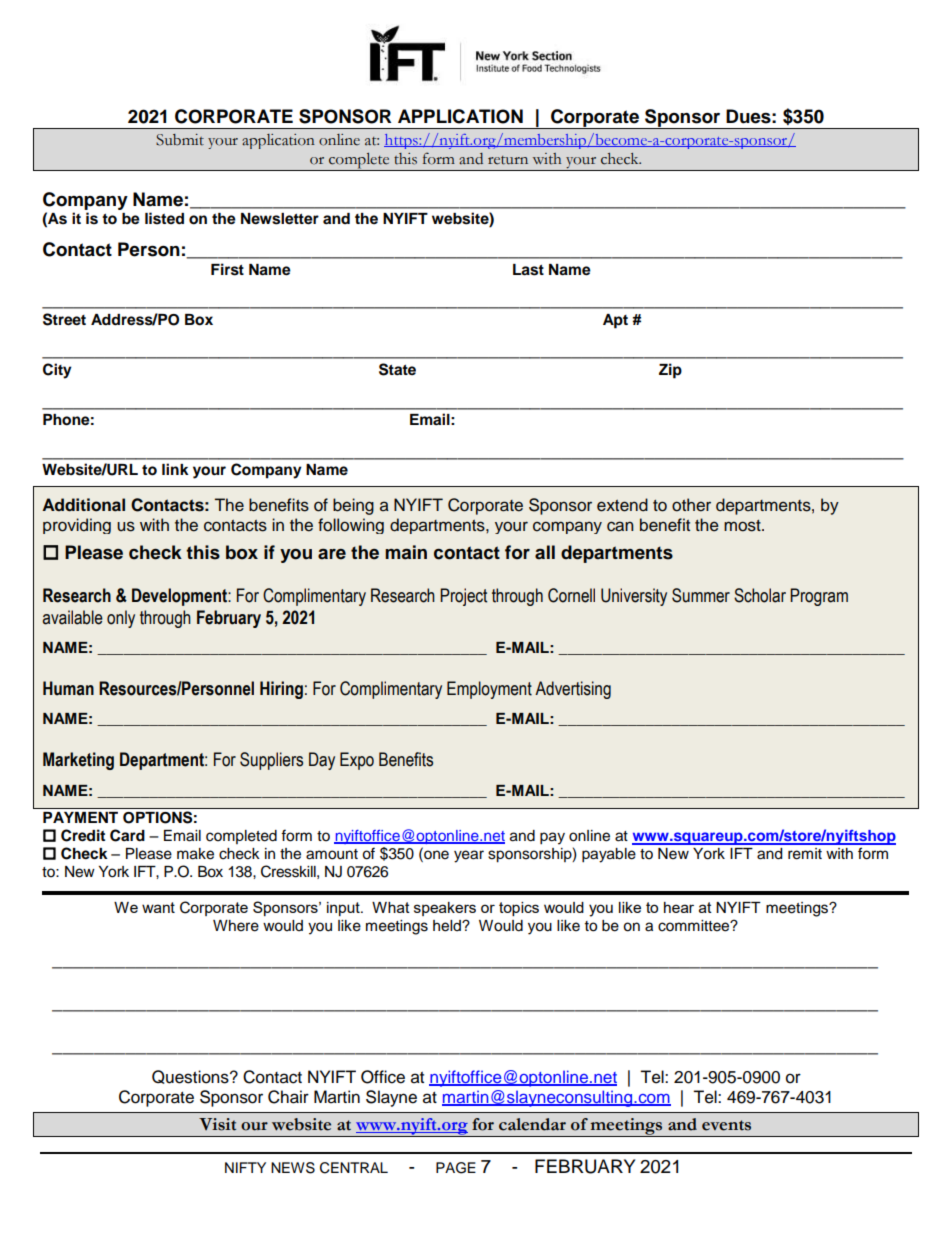 This screenshot has width=952, height=1233. What do you see at coordinates (805, 854) in the screenshot?
I see `remit` at bounding box center [805, 854].
